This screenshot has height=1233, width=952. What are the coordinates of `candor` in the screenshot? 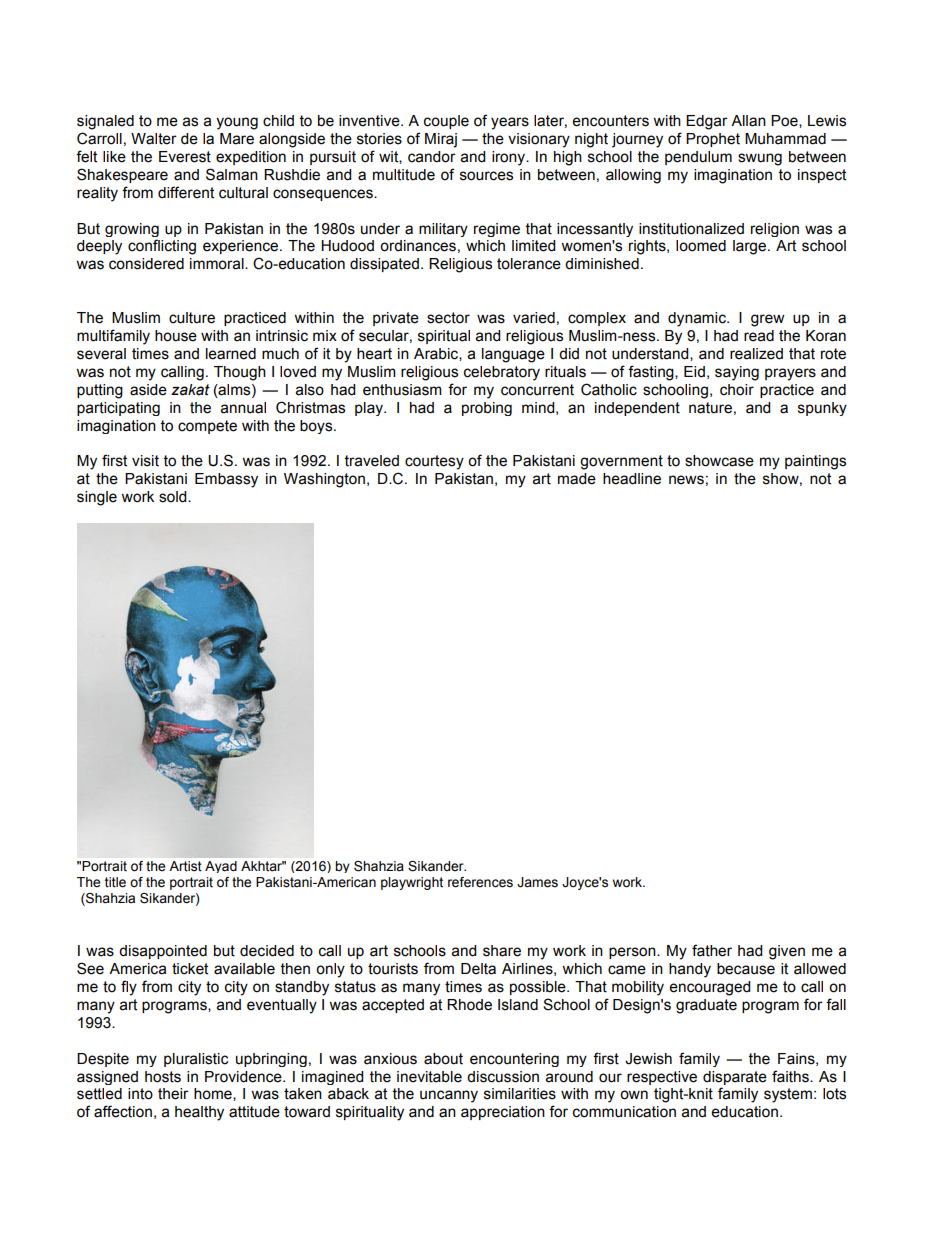 It's located at (432, 157).
